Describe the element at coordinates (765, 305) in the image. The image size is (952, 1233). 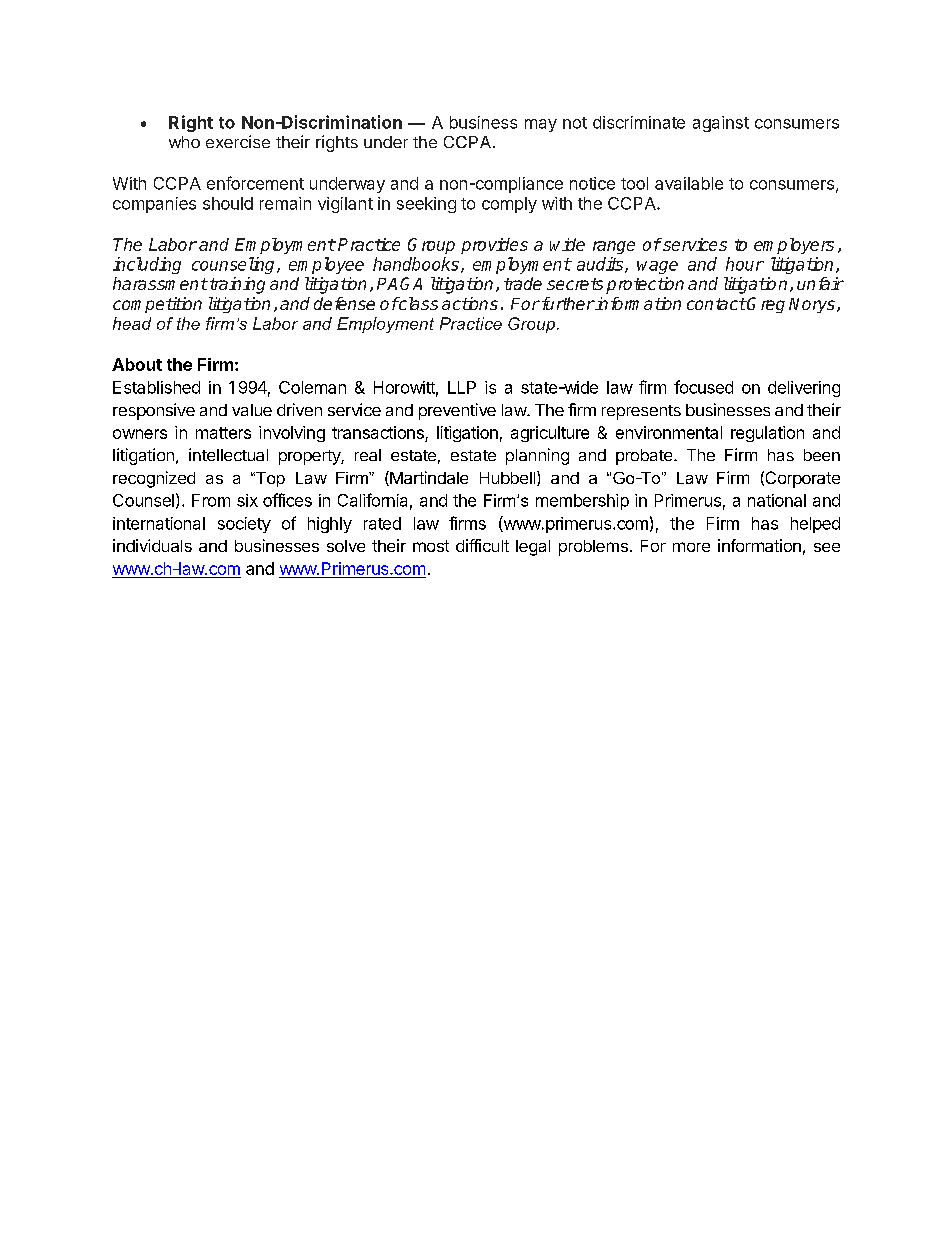
I see `Greg` at that location.
